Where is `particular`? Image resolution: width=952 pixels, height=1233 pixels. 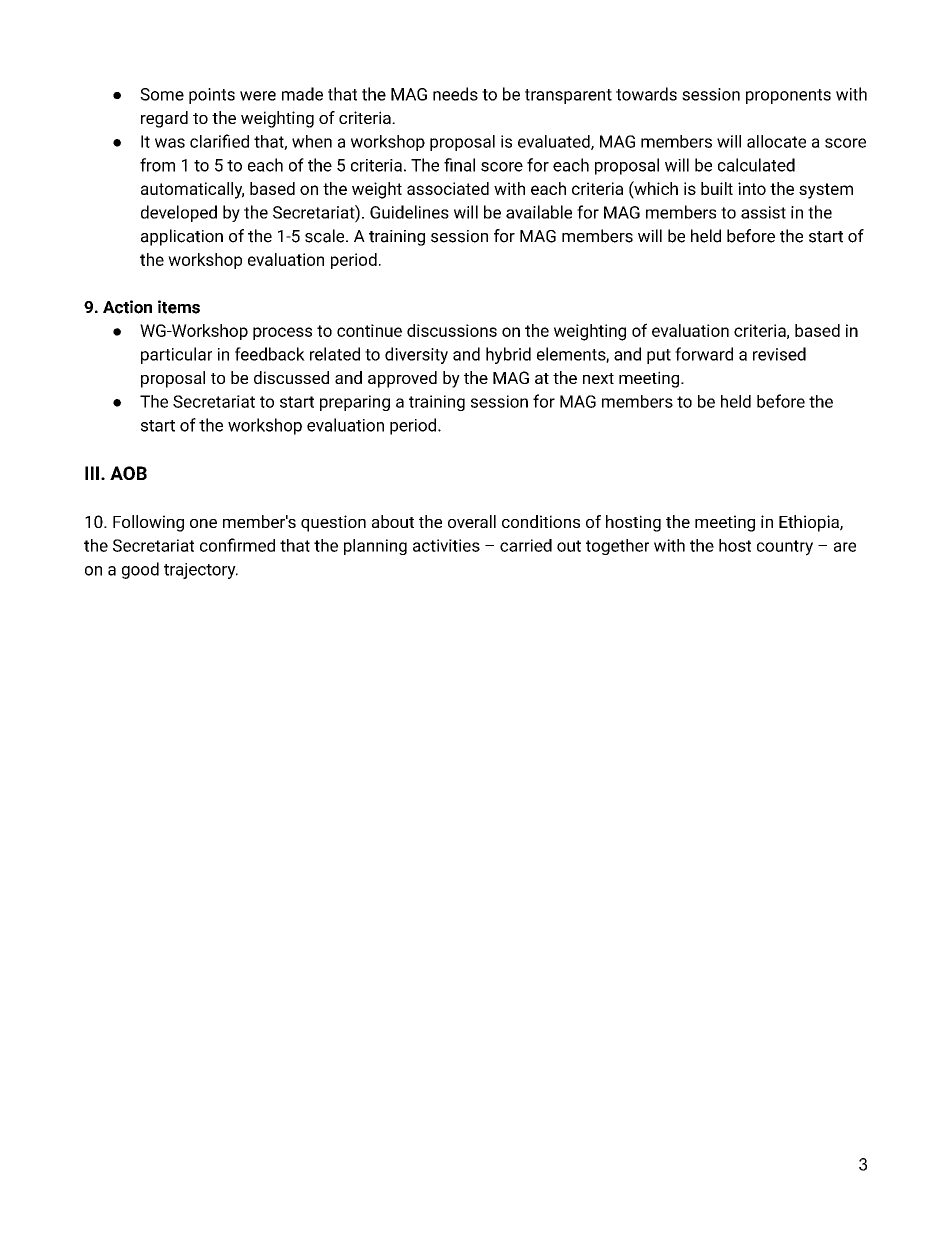 particular is located at coordinates (176, 355).
